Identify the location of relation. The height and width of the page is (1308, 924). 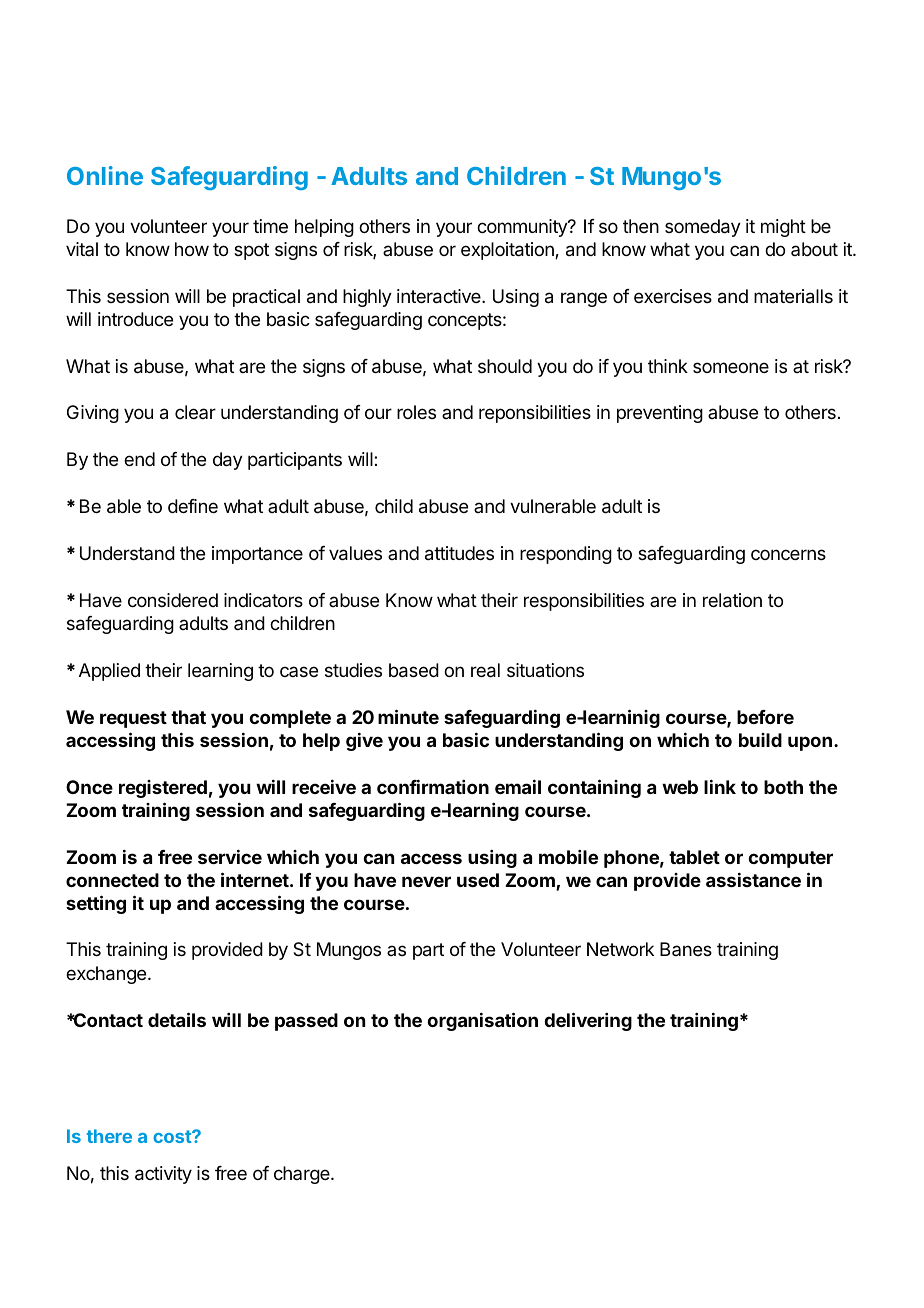
(732, 600).
